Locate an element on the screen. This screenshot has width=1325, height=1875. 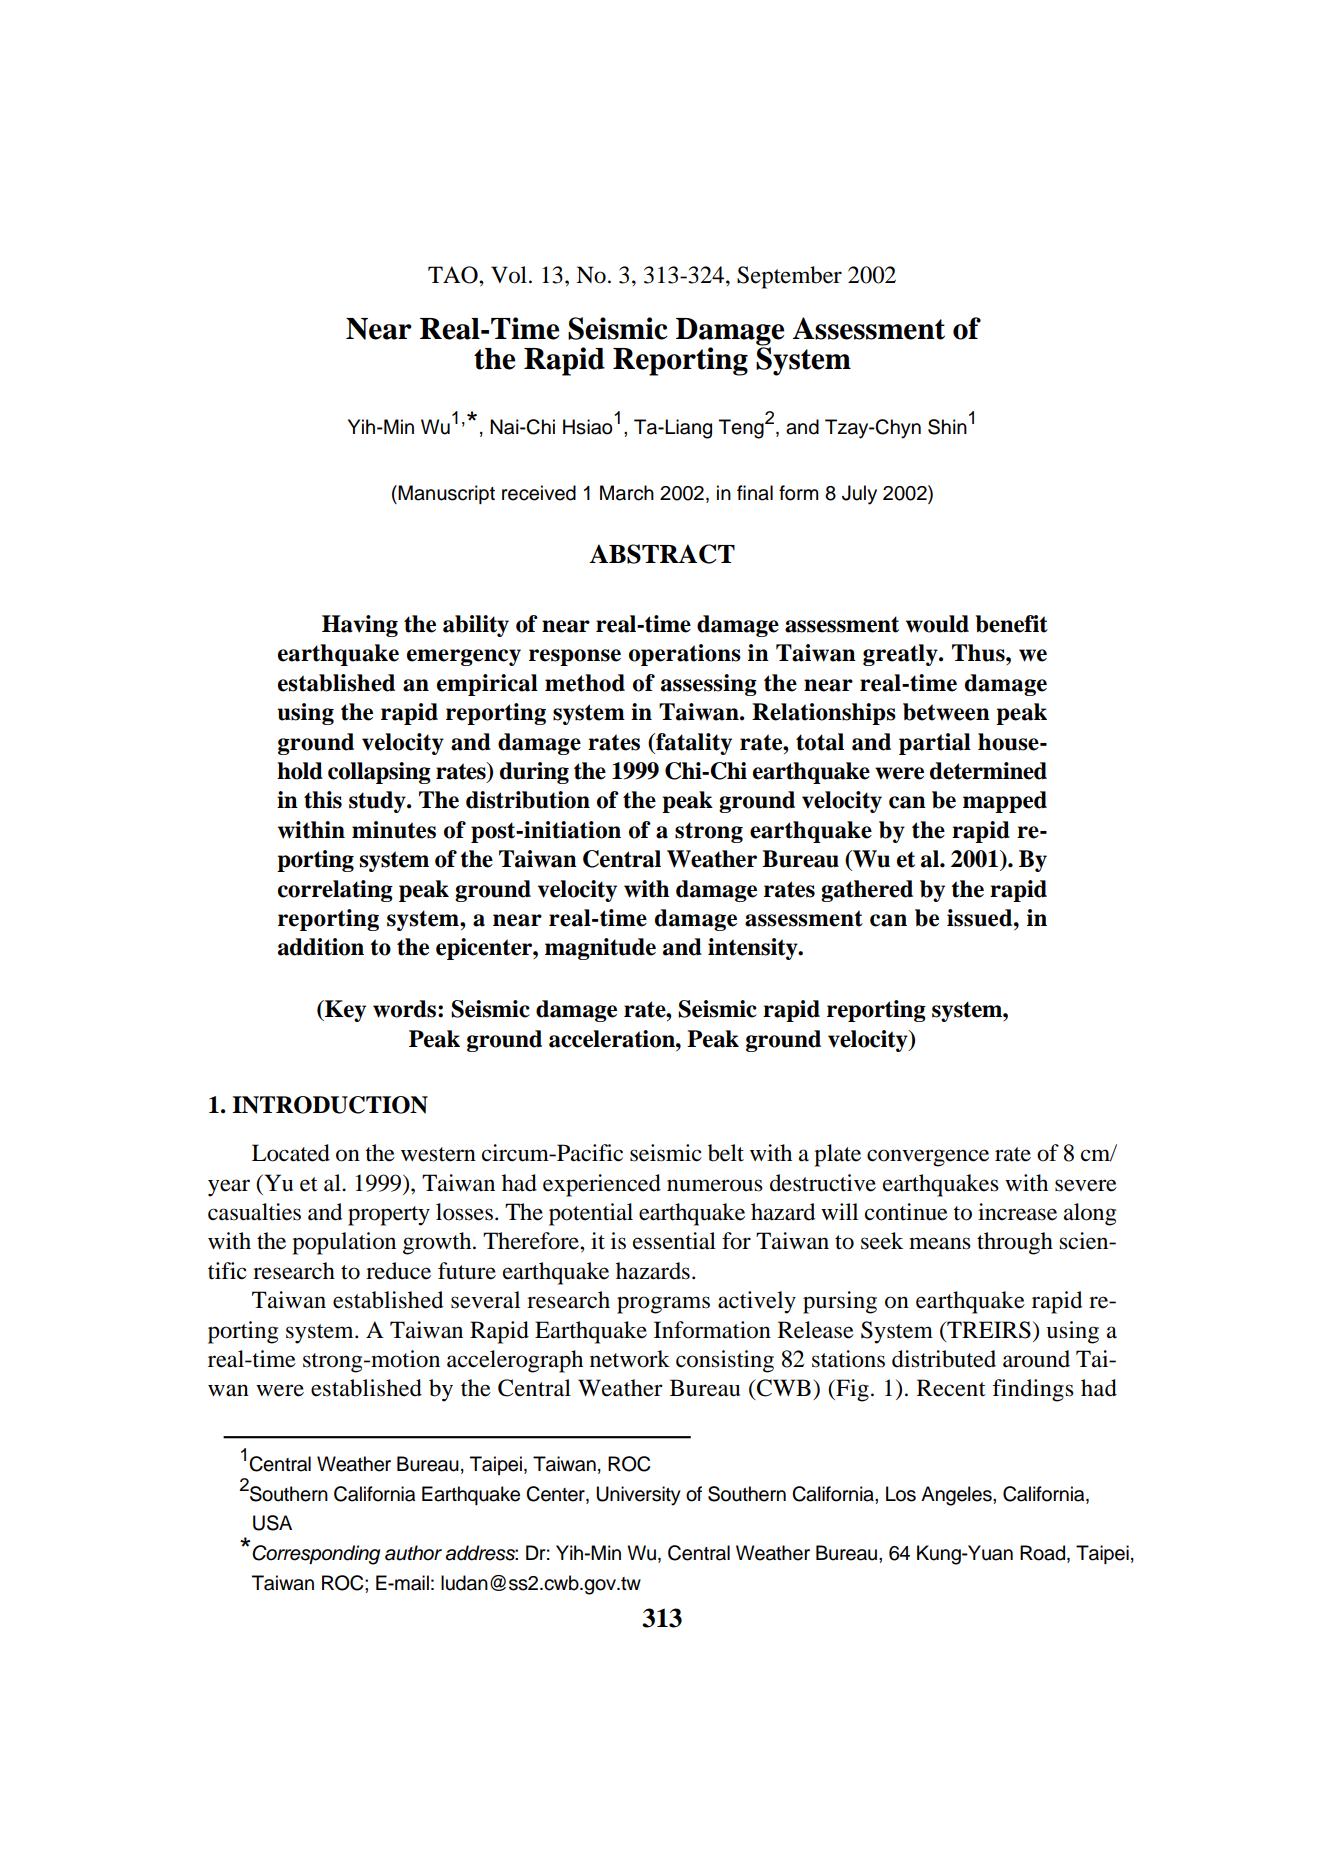
July is located at coordinates (859, 495).
